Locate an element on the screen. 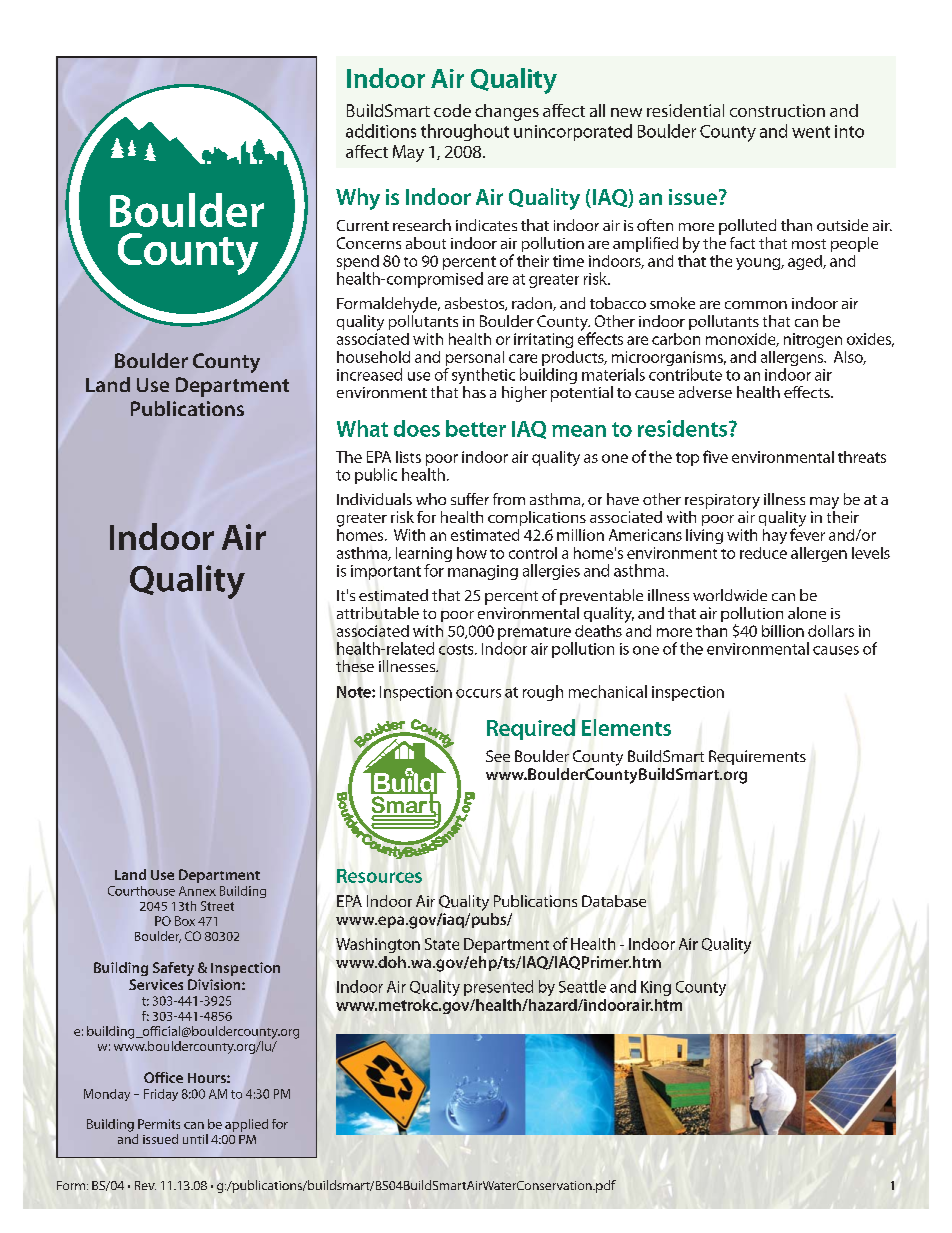 The height and width of the screenshot is (1233, 952). Why is located at coordinates (358, 199).
